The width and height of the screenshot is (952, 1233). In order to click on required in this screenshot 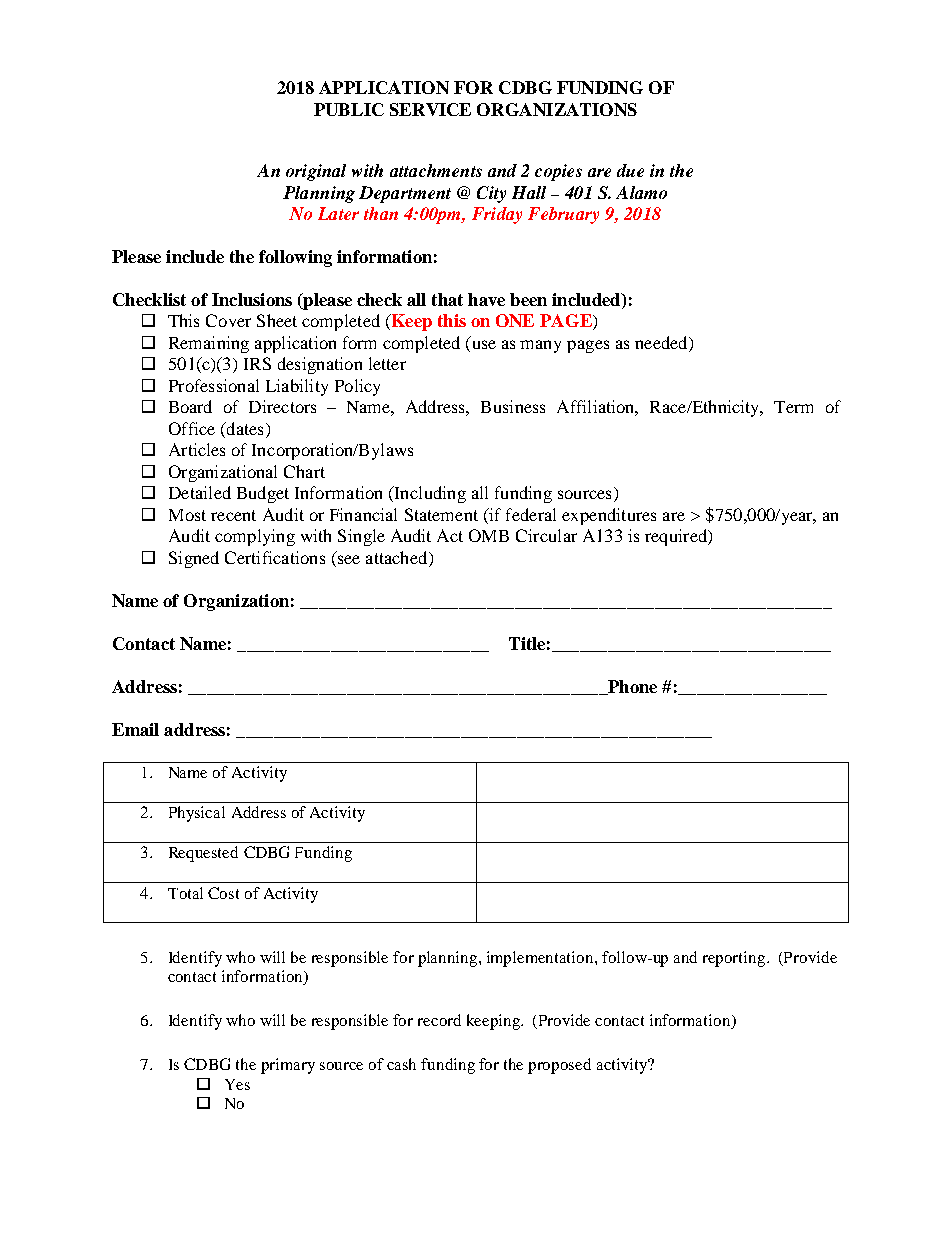, I will do `click(677, 537)`.
